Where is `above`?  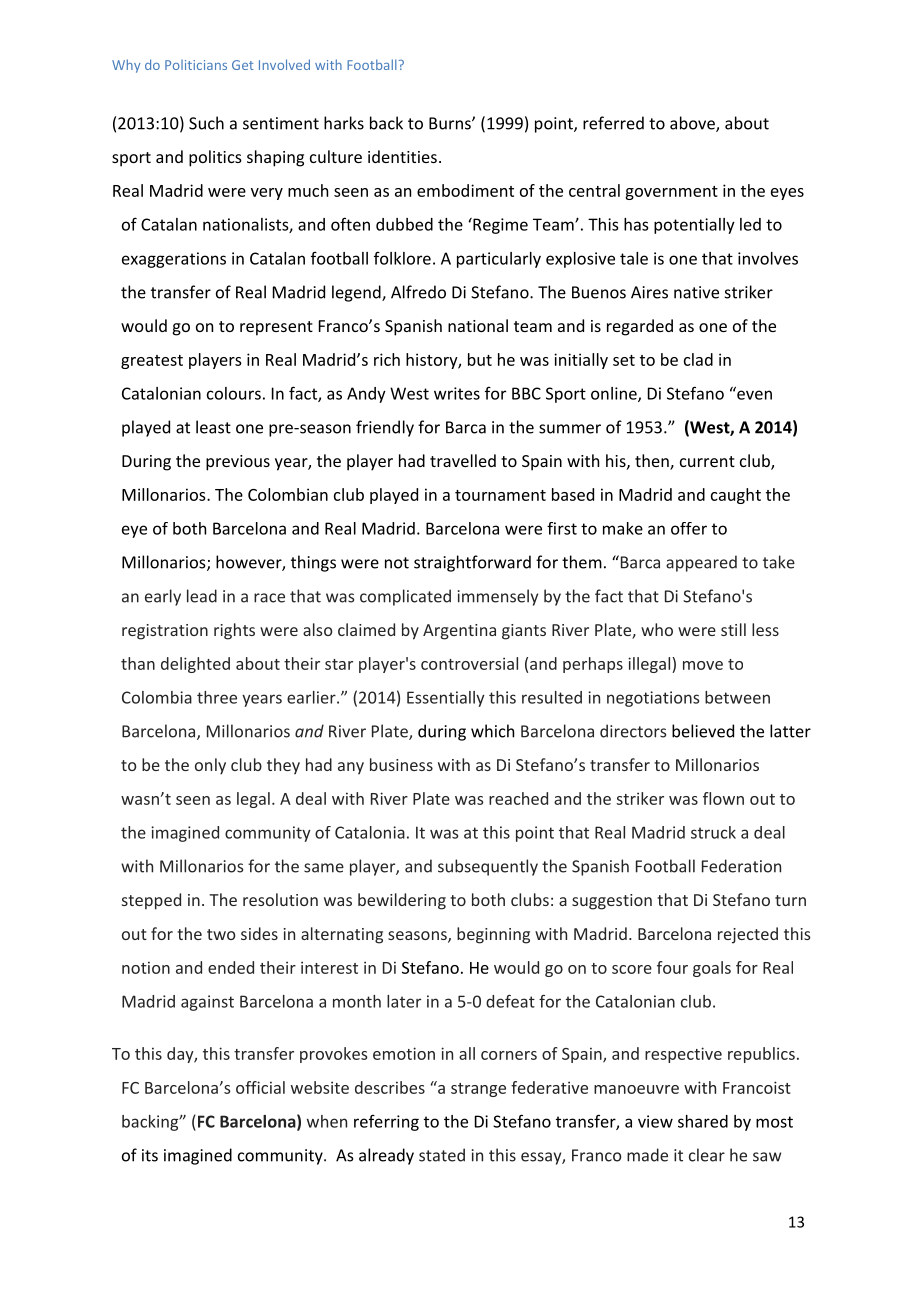 above is located at coordinates (693, 124).
